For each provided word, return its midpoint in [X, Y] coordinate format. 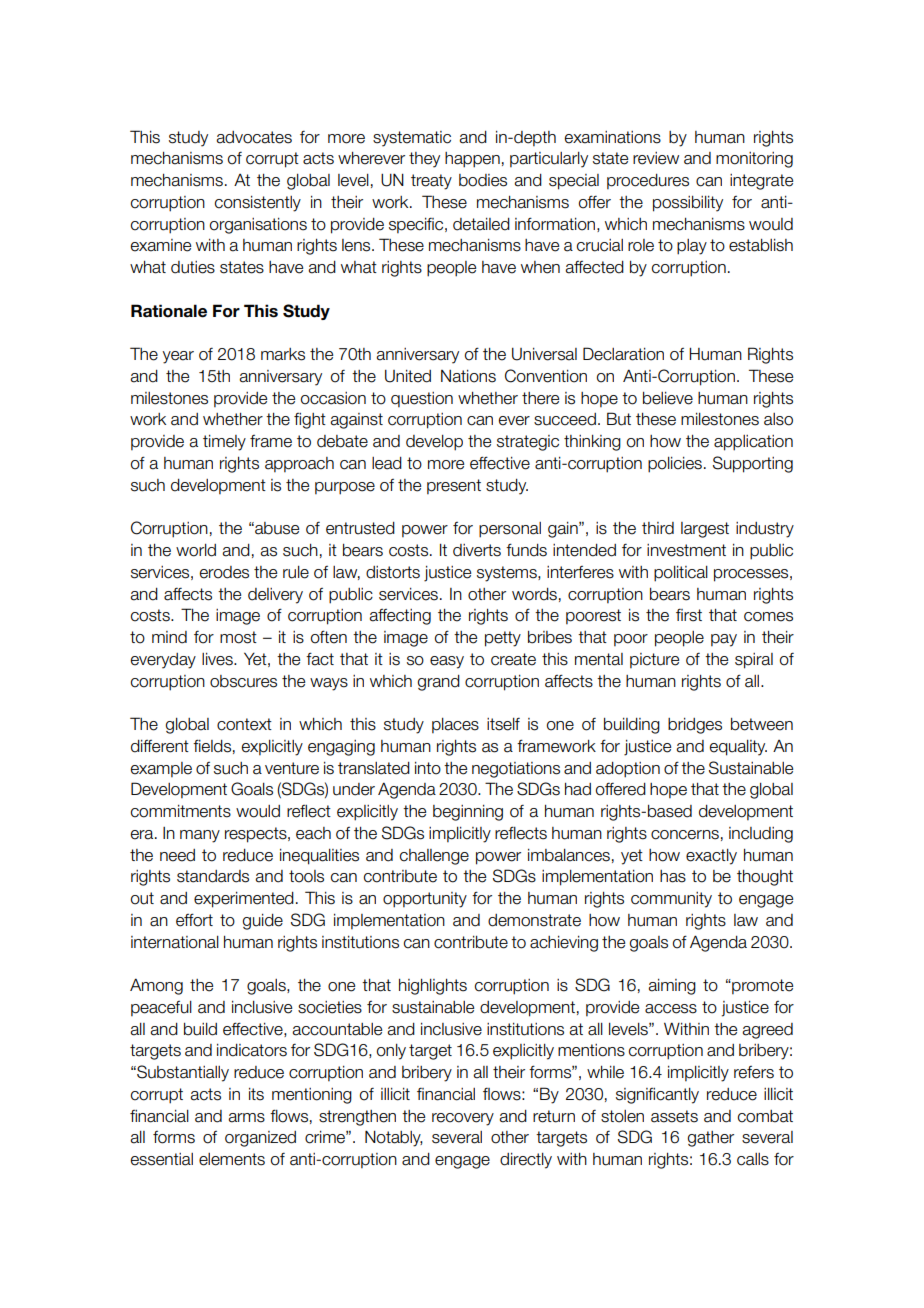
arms [246, 1118]
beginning [468, 813]
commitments [181, 811]
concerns [685, 835]
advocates [254, 137]
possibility [688, 204]
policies [675, 465]
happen [472, 160]
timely [224, 443]
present [454, 486]
